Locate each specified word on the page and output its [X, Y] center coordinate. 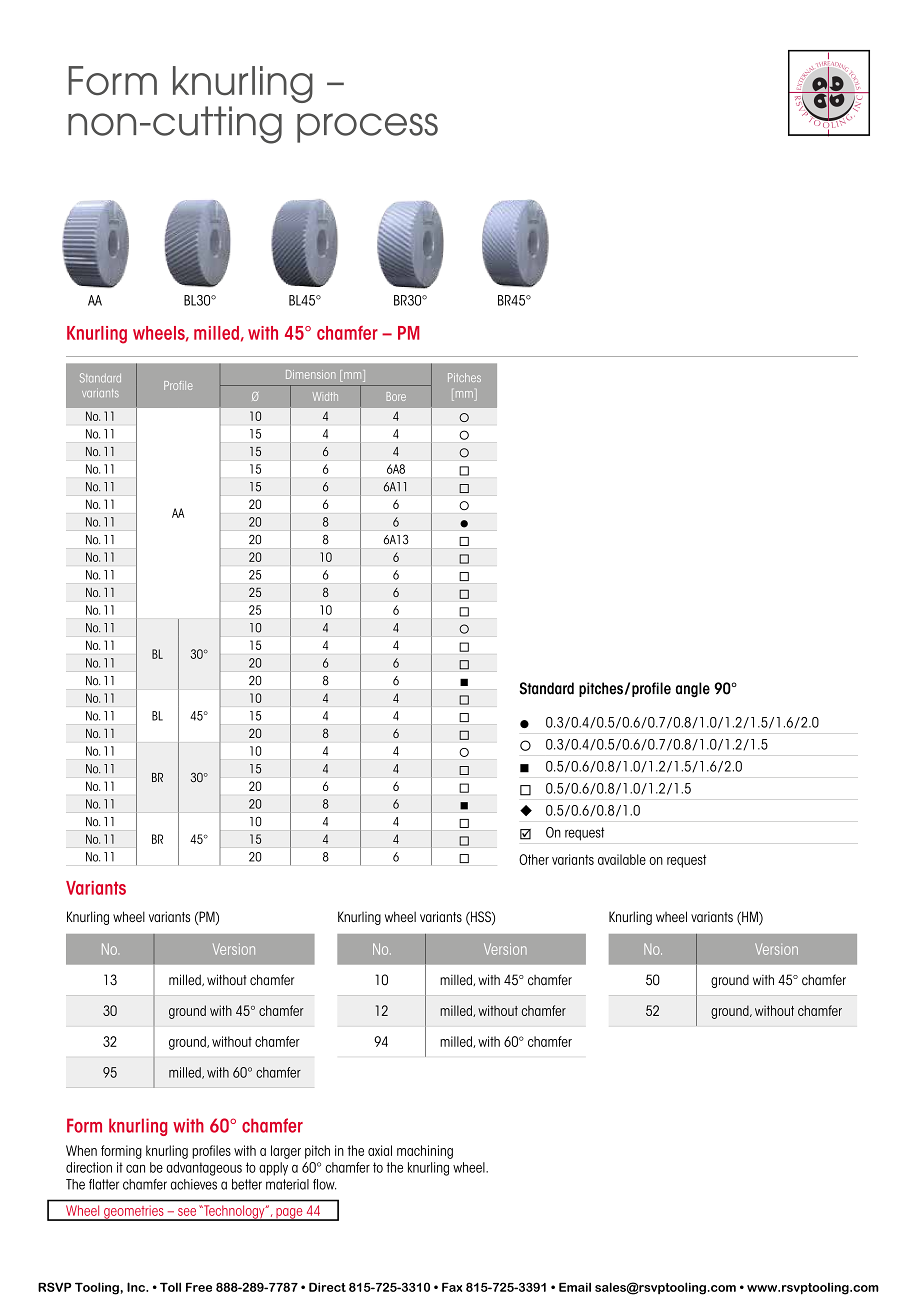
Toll [170, 1287]
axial [380, 1150]
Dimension [310, 374]
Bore [396, 396]
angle [693, 690]
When [81, 1150]
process [367, 128]
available [622, 859]
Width [325, 396]
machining [425, 1152]
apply [273, 1169]
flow [324, 1184]
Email [575, 1287]
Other [534, 859]
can [135, 1168]
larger [286, 1152]
